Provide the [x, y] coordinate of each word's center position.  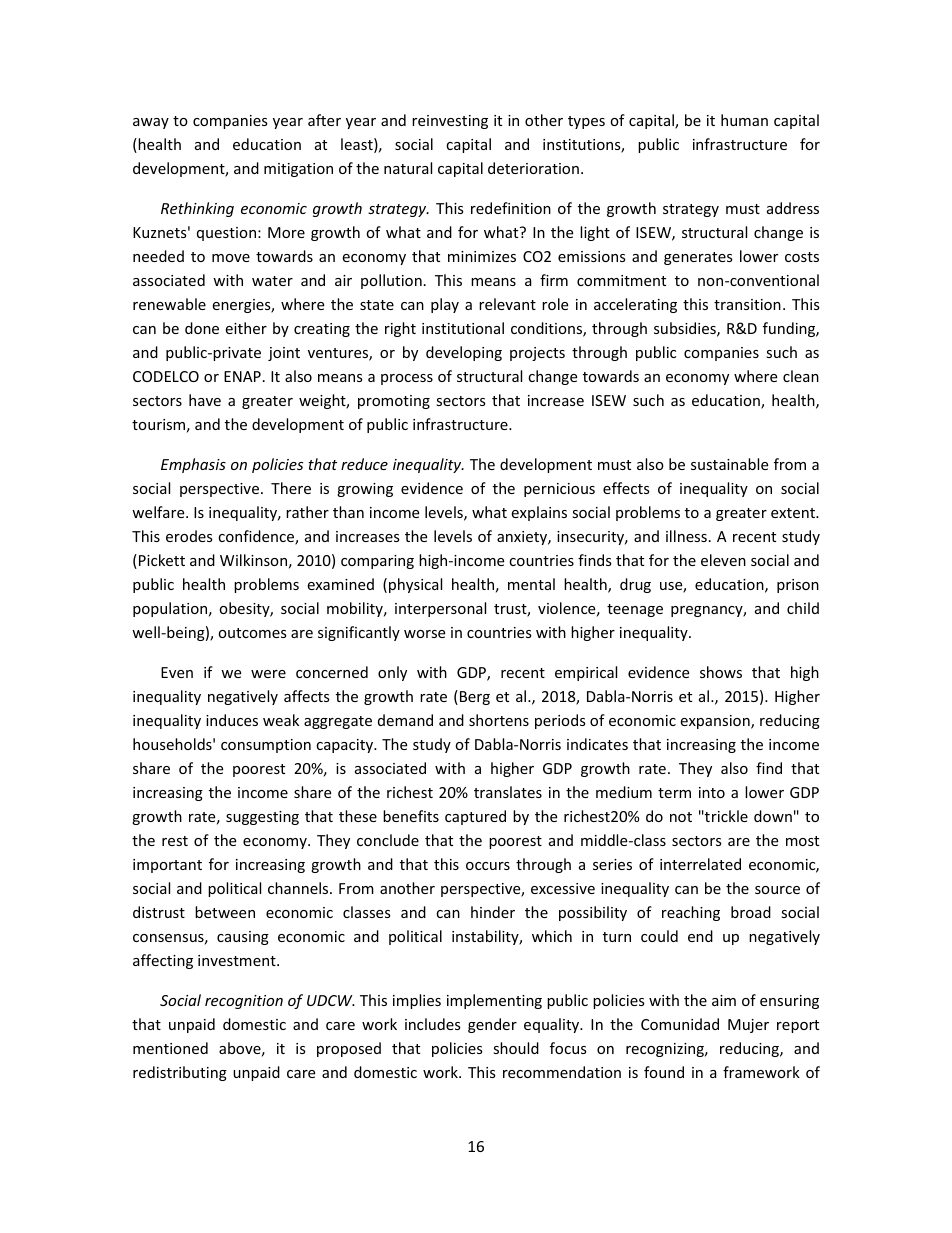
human [744, 120]
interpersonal [440, 609]
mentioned [170, 1048]
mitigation [298, 170]
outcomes [252, 633]
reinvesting [450, 122]
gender [492, 1025]
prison [798, 586]
